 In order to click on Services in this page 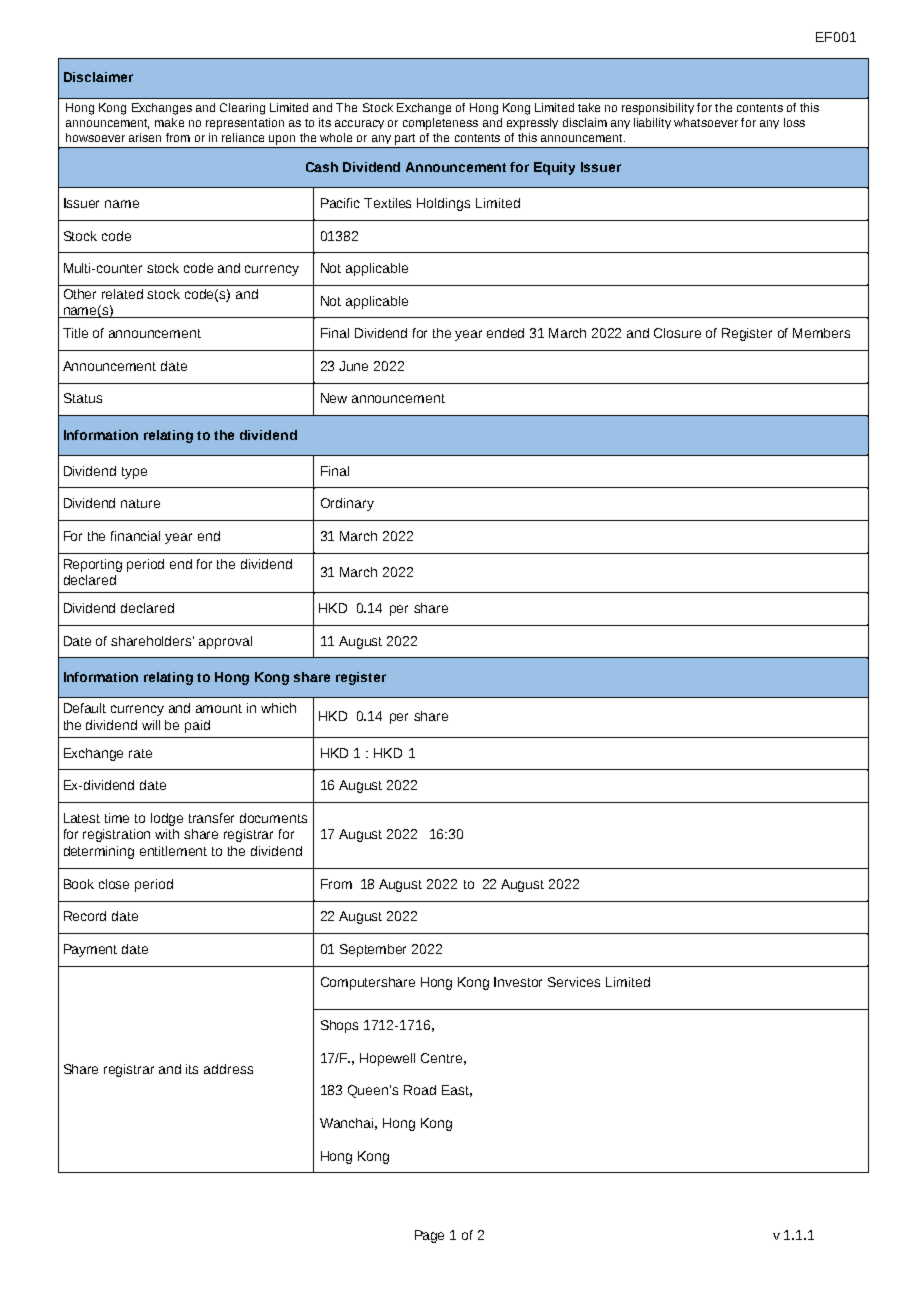, I will do `click(574, 982)`.
